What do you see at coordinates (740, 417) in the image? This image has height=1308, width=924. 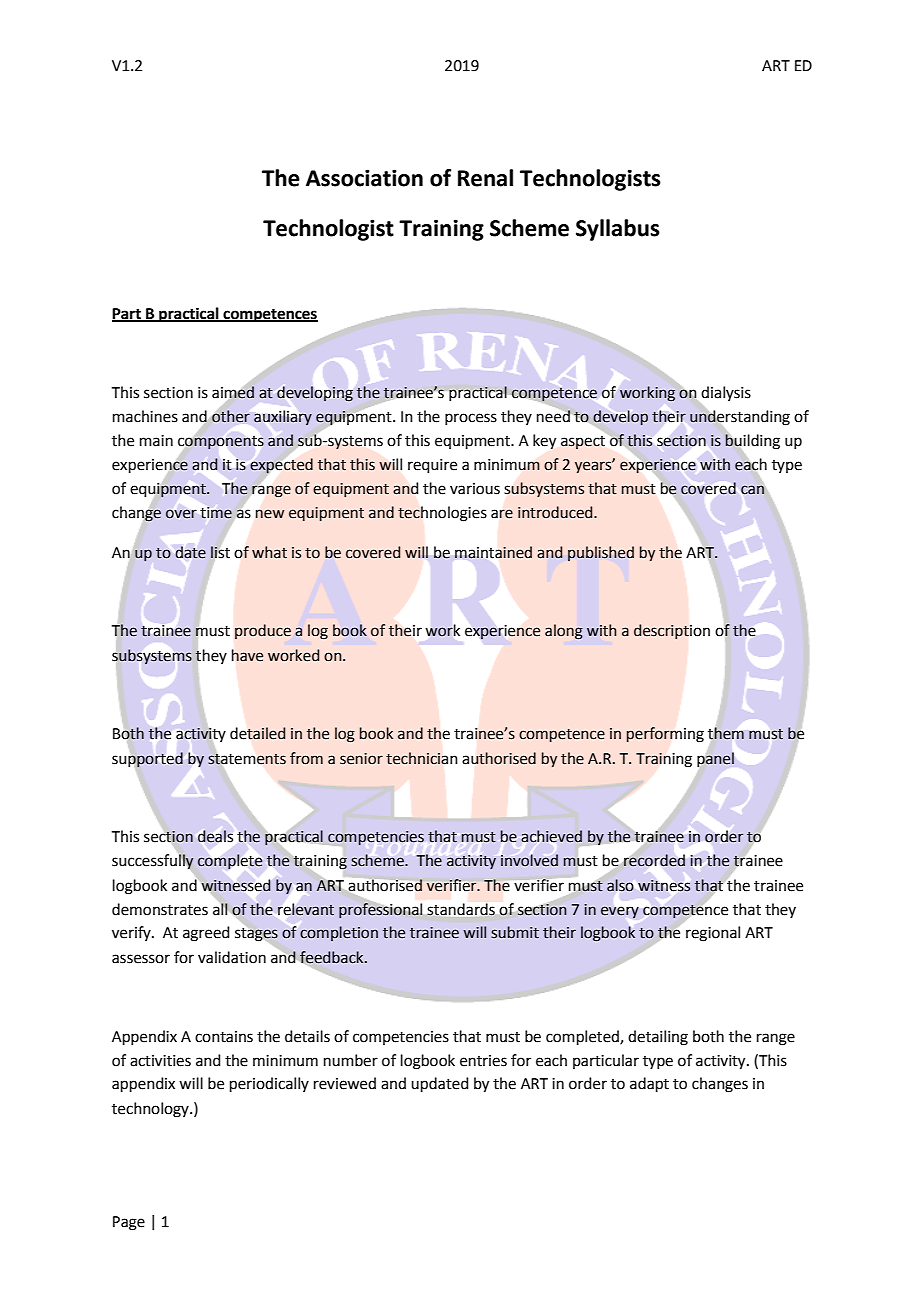 I see `understanding` at bounding box center [740, 417].
